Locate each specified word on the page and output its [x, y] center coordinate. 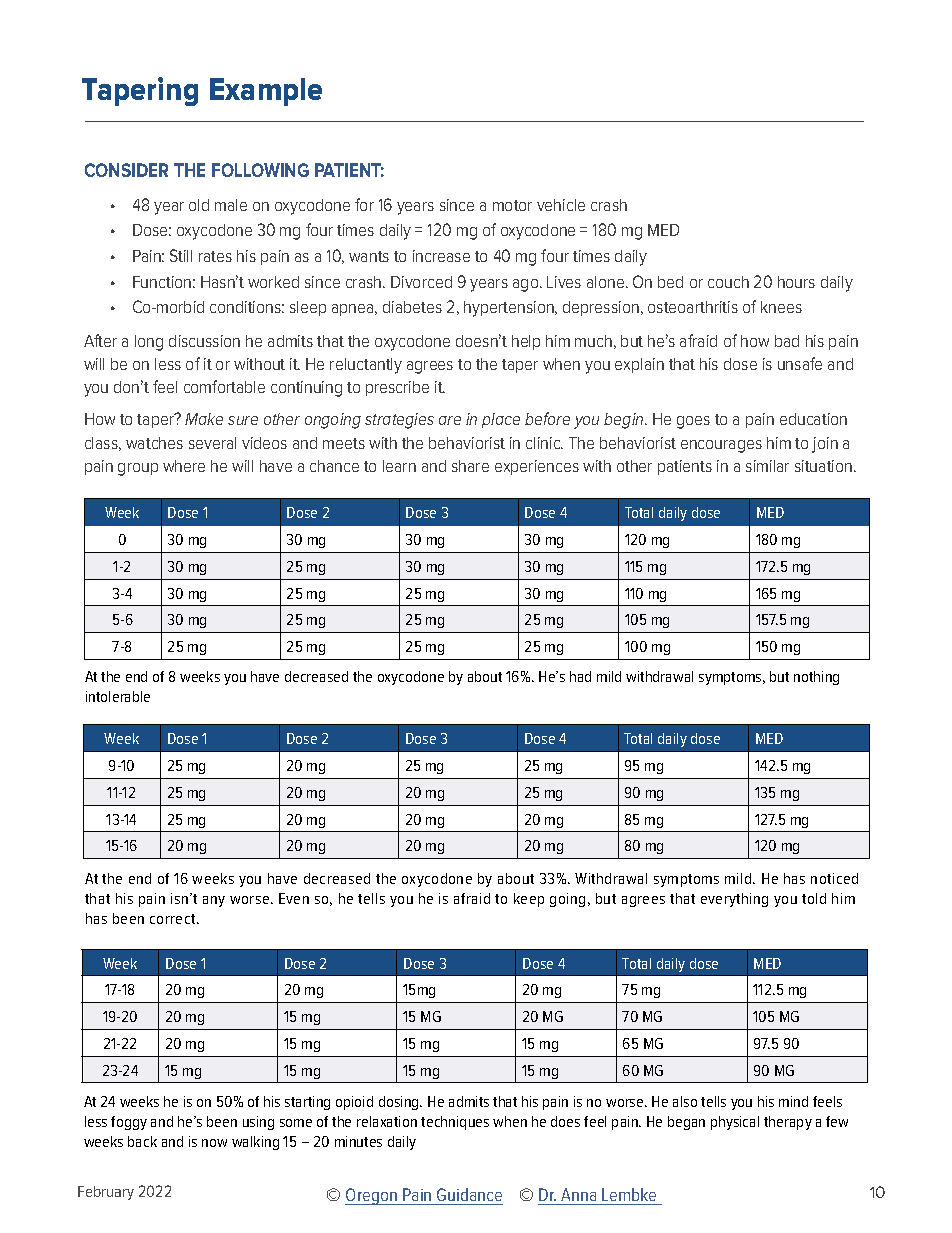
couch [728, 282]
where [184, 466]
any [214, 901]
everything [734, 900]
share [470, 466]
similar [767, 466]
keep [529, 900]
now [214, 1143]
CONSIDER [126, 170]
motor [512, 205]
